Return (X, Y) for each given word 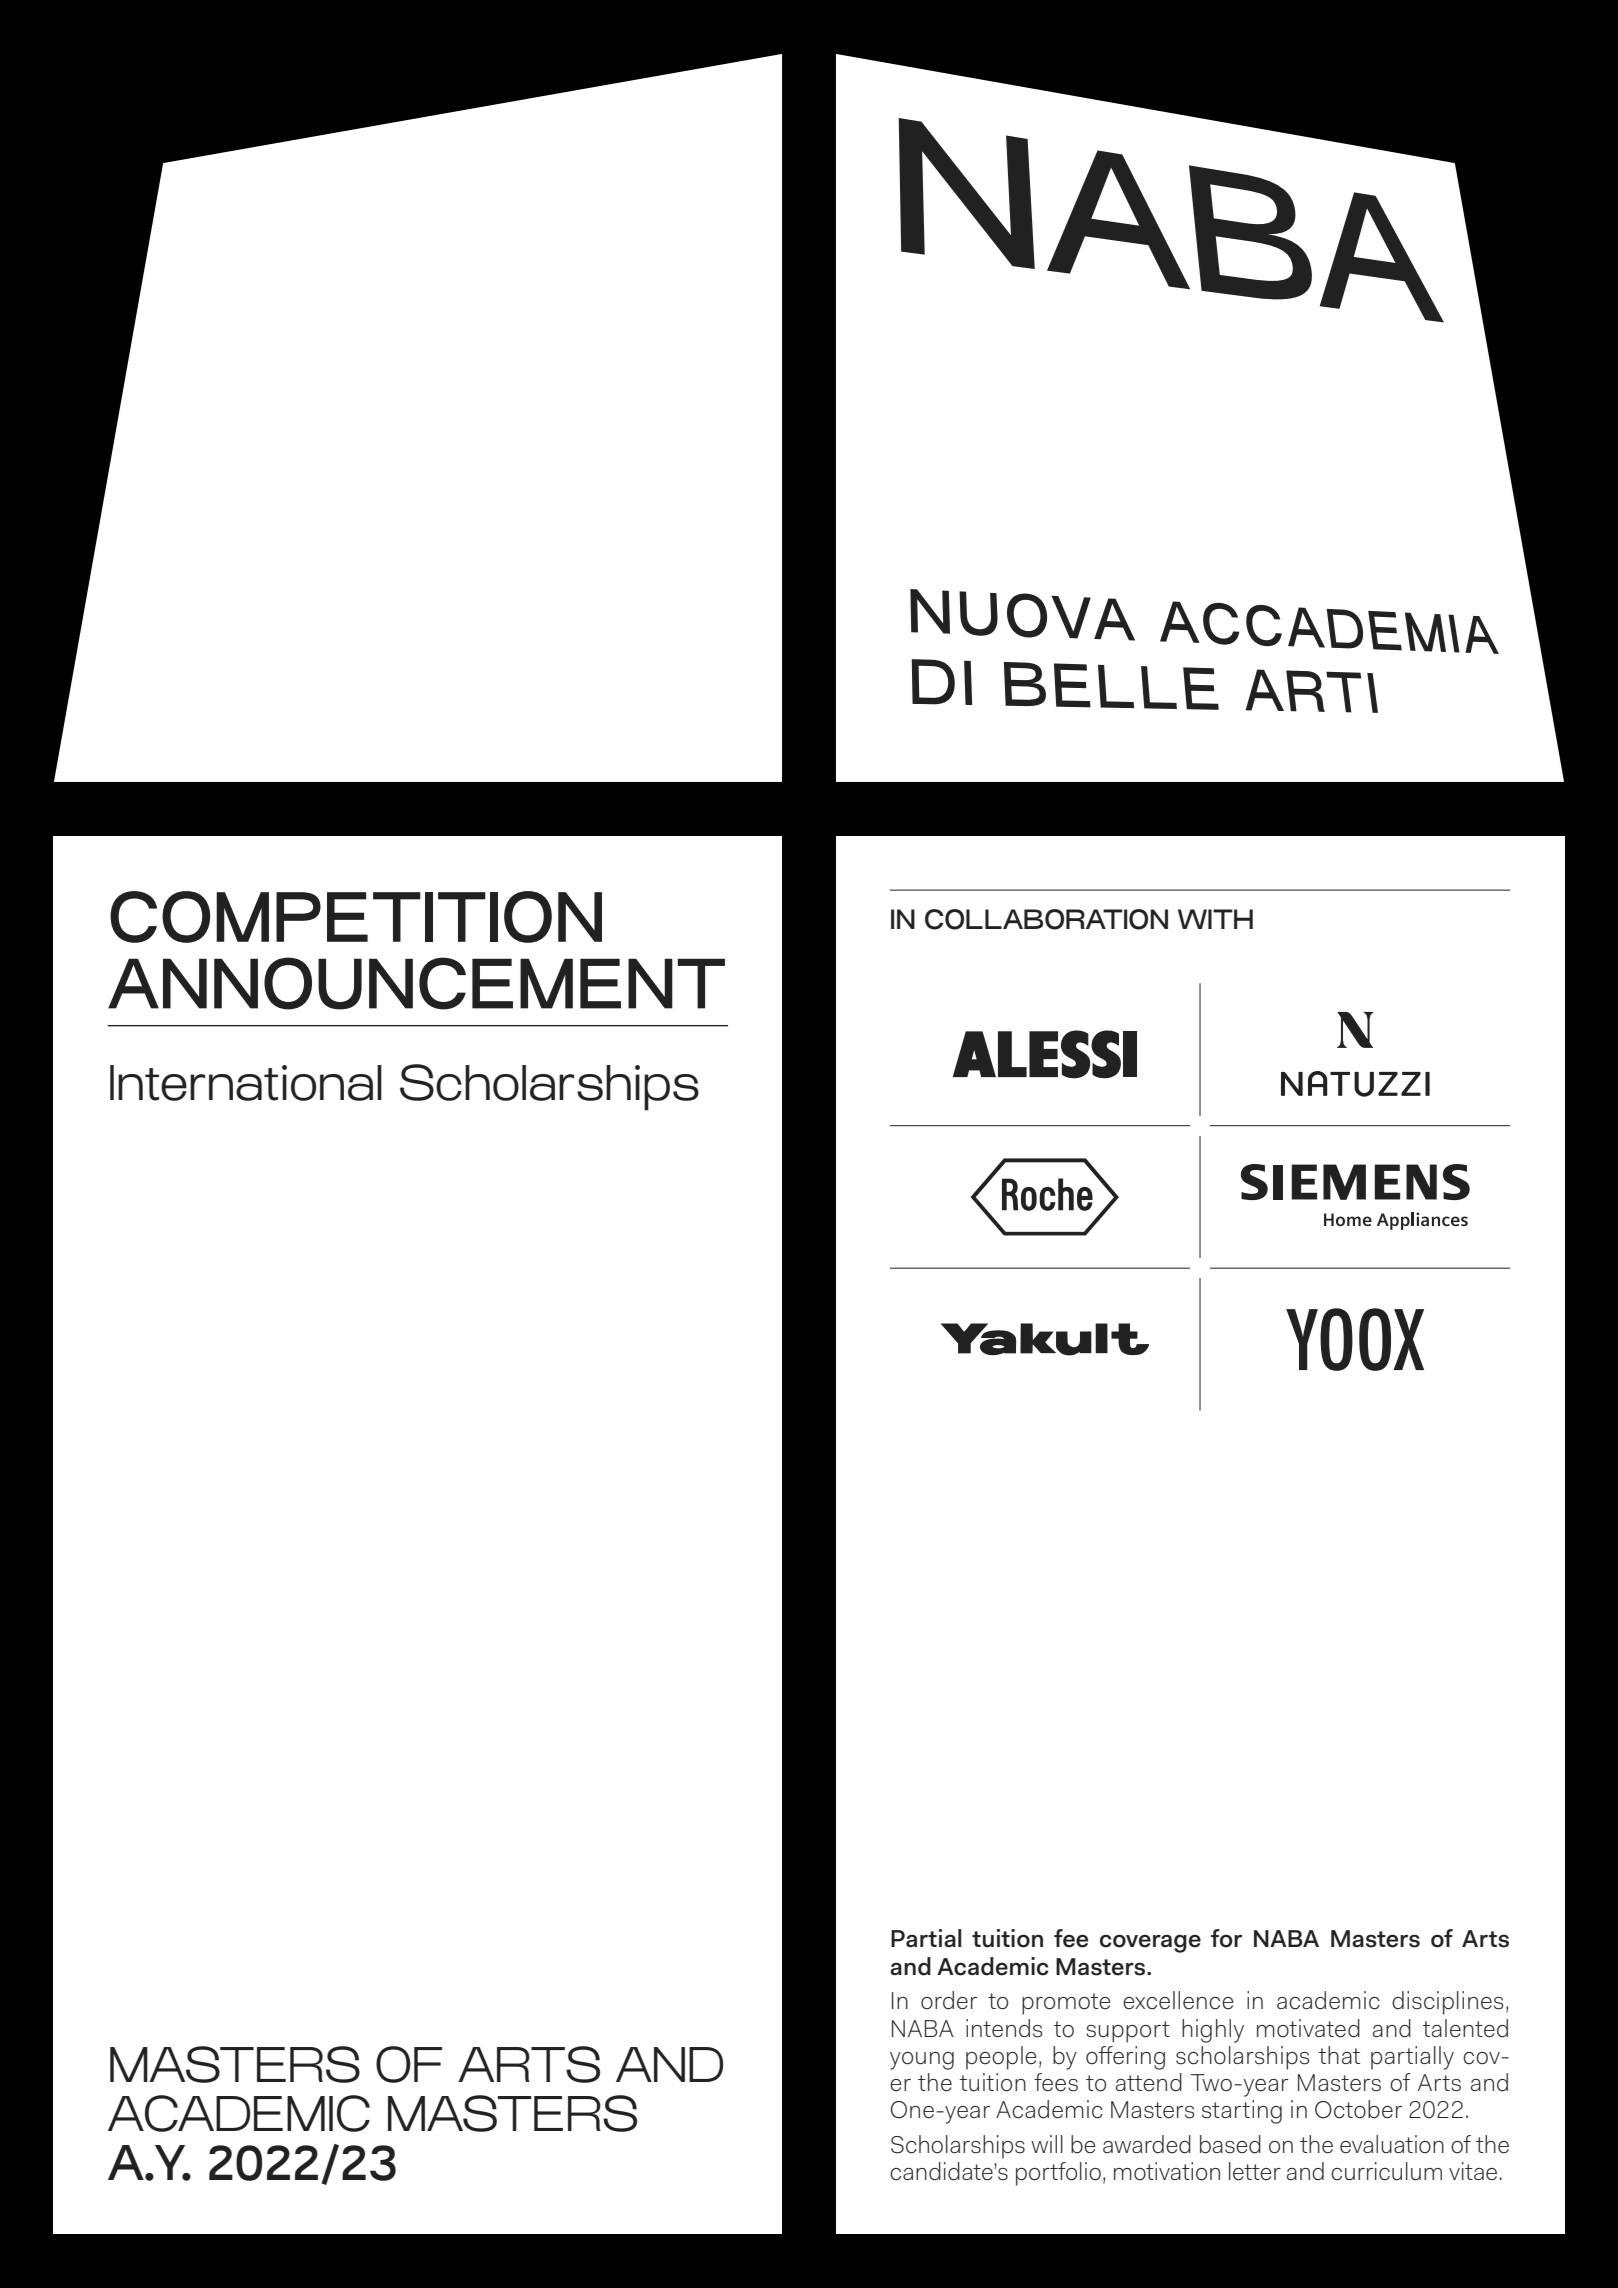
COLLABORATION (1046, 919)
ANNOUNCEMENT (416, 983)
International (246, 1083)
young (922, 2061)
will (1047, 2144)
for (1226, 1938)
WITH (1215, 919)
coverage (1150, 1943)
